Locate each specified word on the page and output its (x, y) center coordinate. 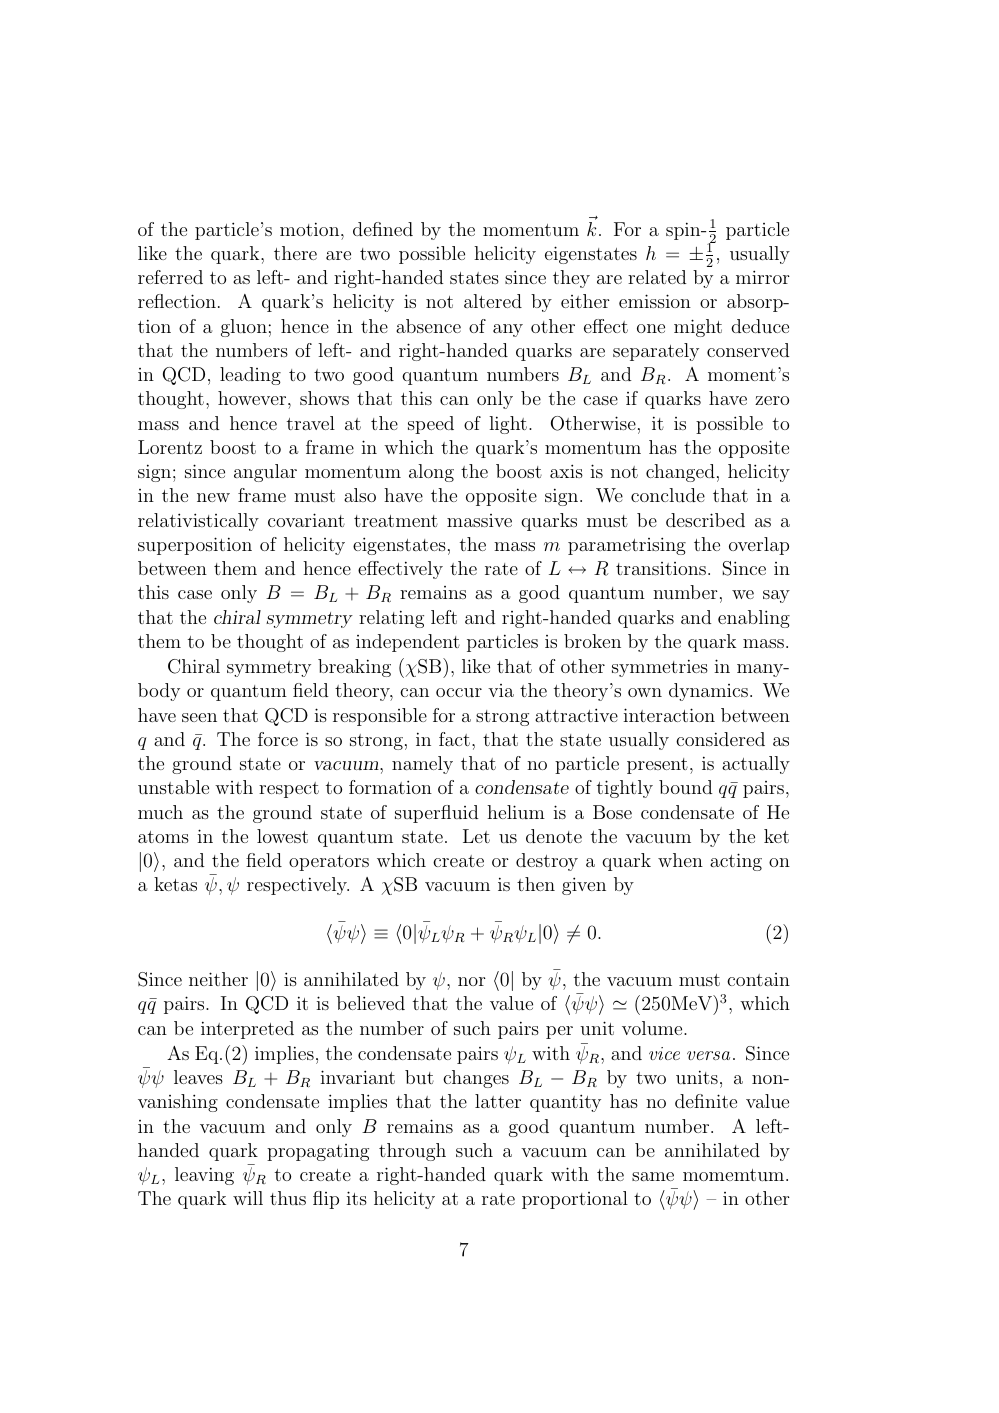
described (705, 520)
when (680, 860)
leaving (204, 1176)
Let (476, 836)
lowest (282, 836)
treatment (396, 521)
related (657, 277)
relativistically (198, 522)
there (295, 253)
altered (493, 301)
